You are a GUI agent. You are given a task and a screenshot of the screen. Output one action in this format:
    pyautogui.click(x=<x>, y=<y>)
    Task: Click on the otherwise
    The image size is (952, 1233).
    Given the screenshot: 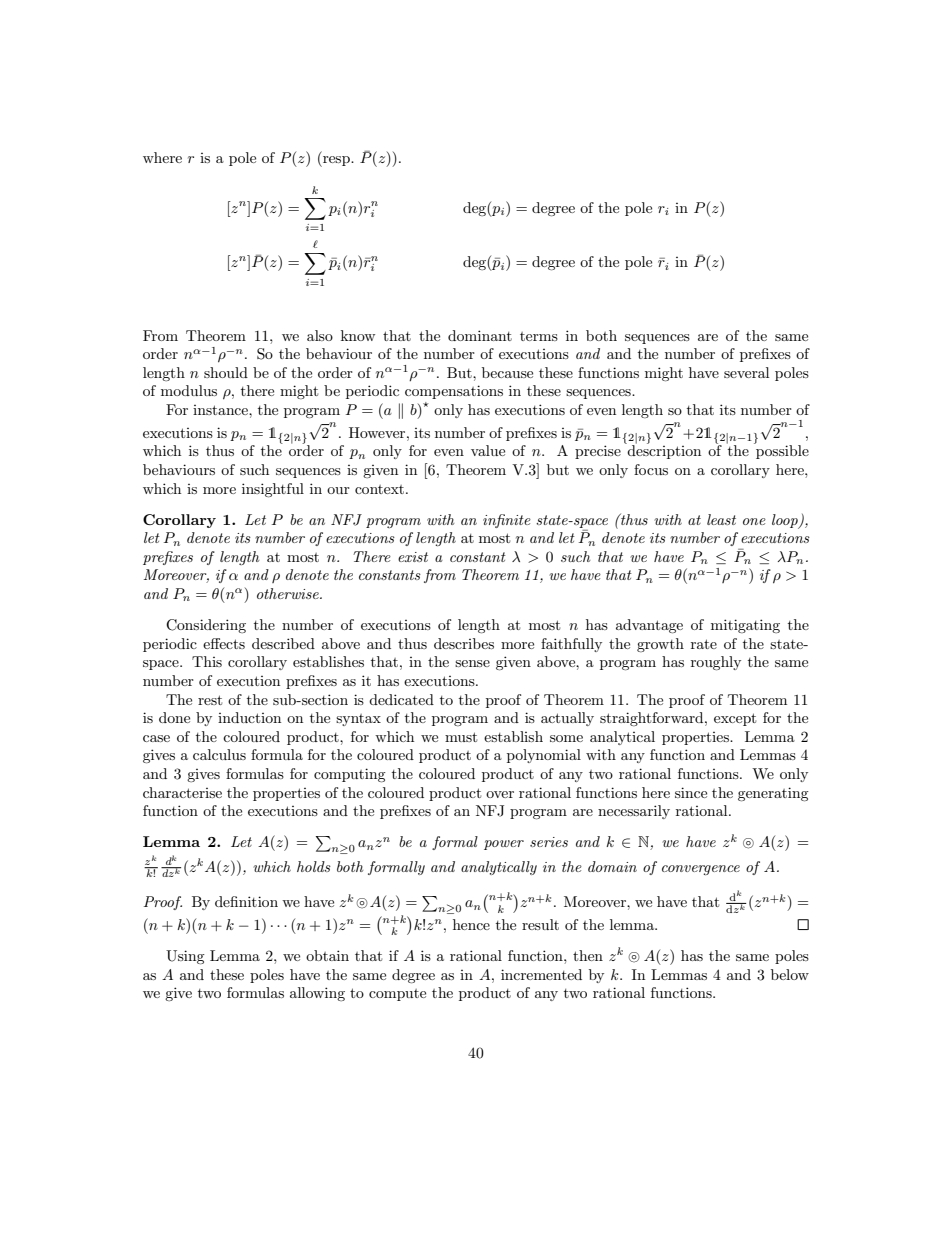 What is the action you would take?
    pyautogui.click(x=289, y=593)
